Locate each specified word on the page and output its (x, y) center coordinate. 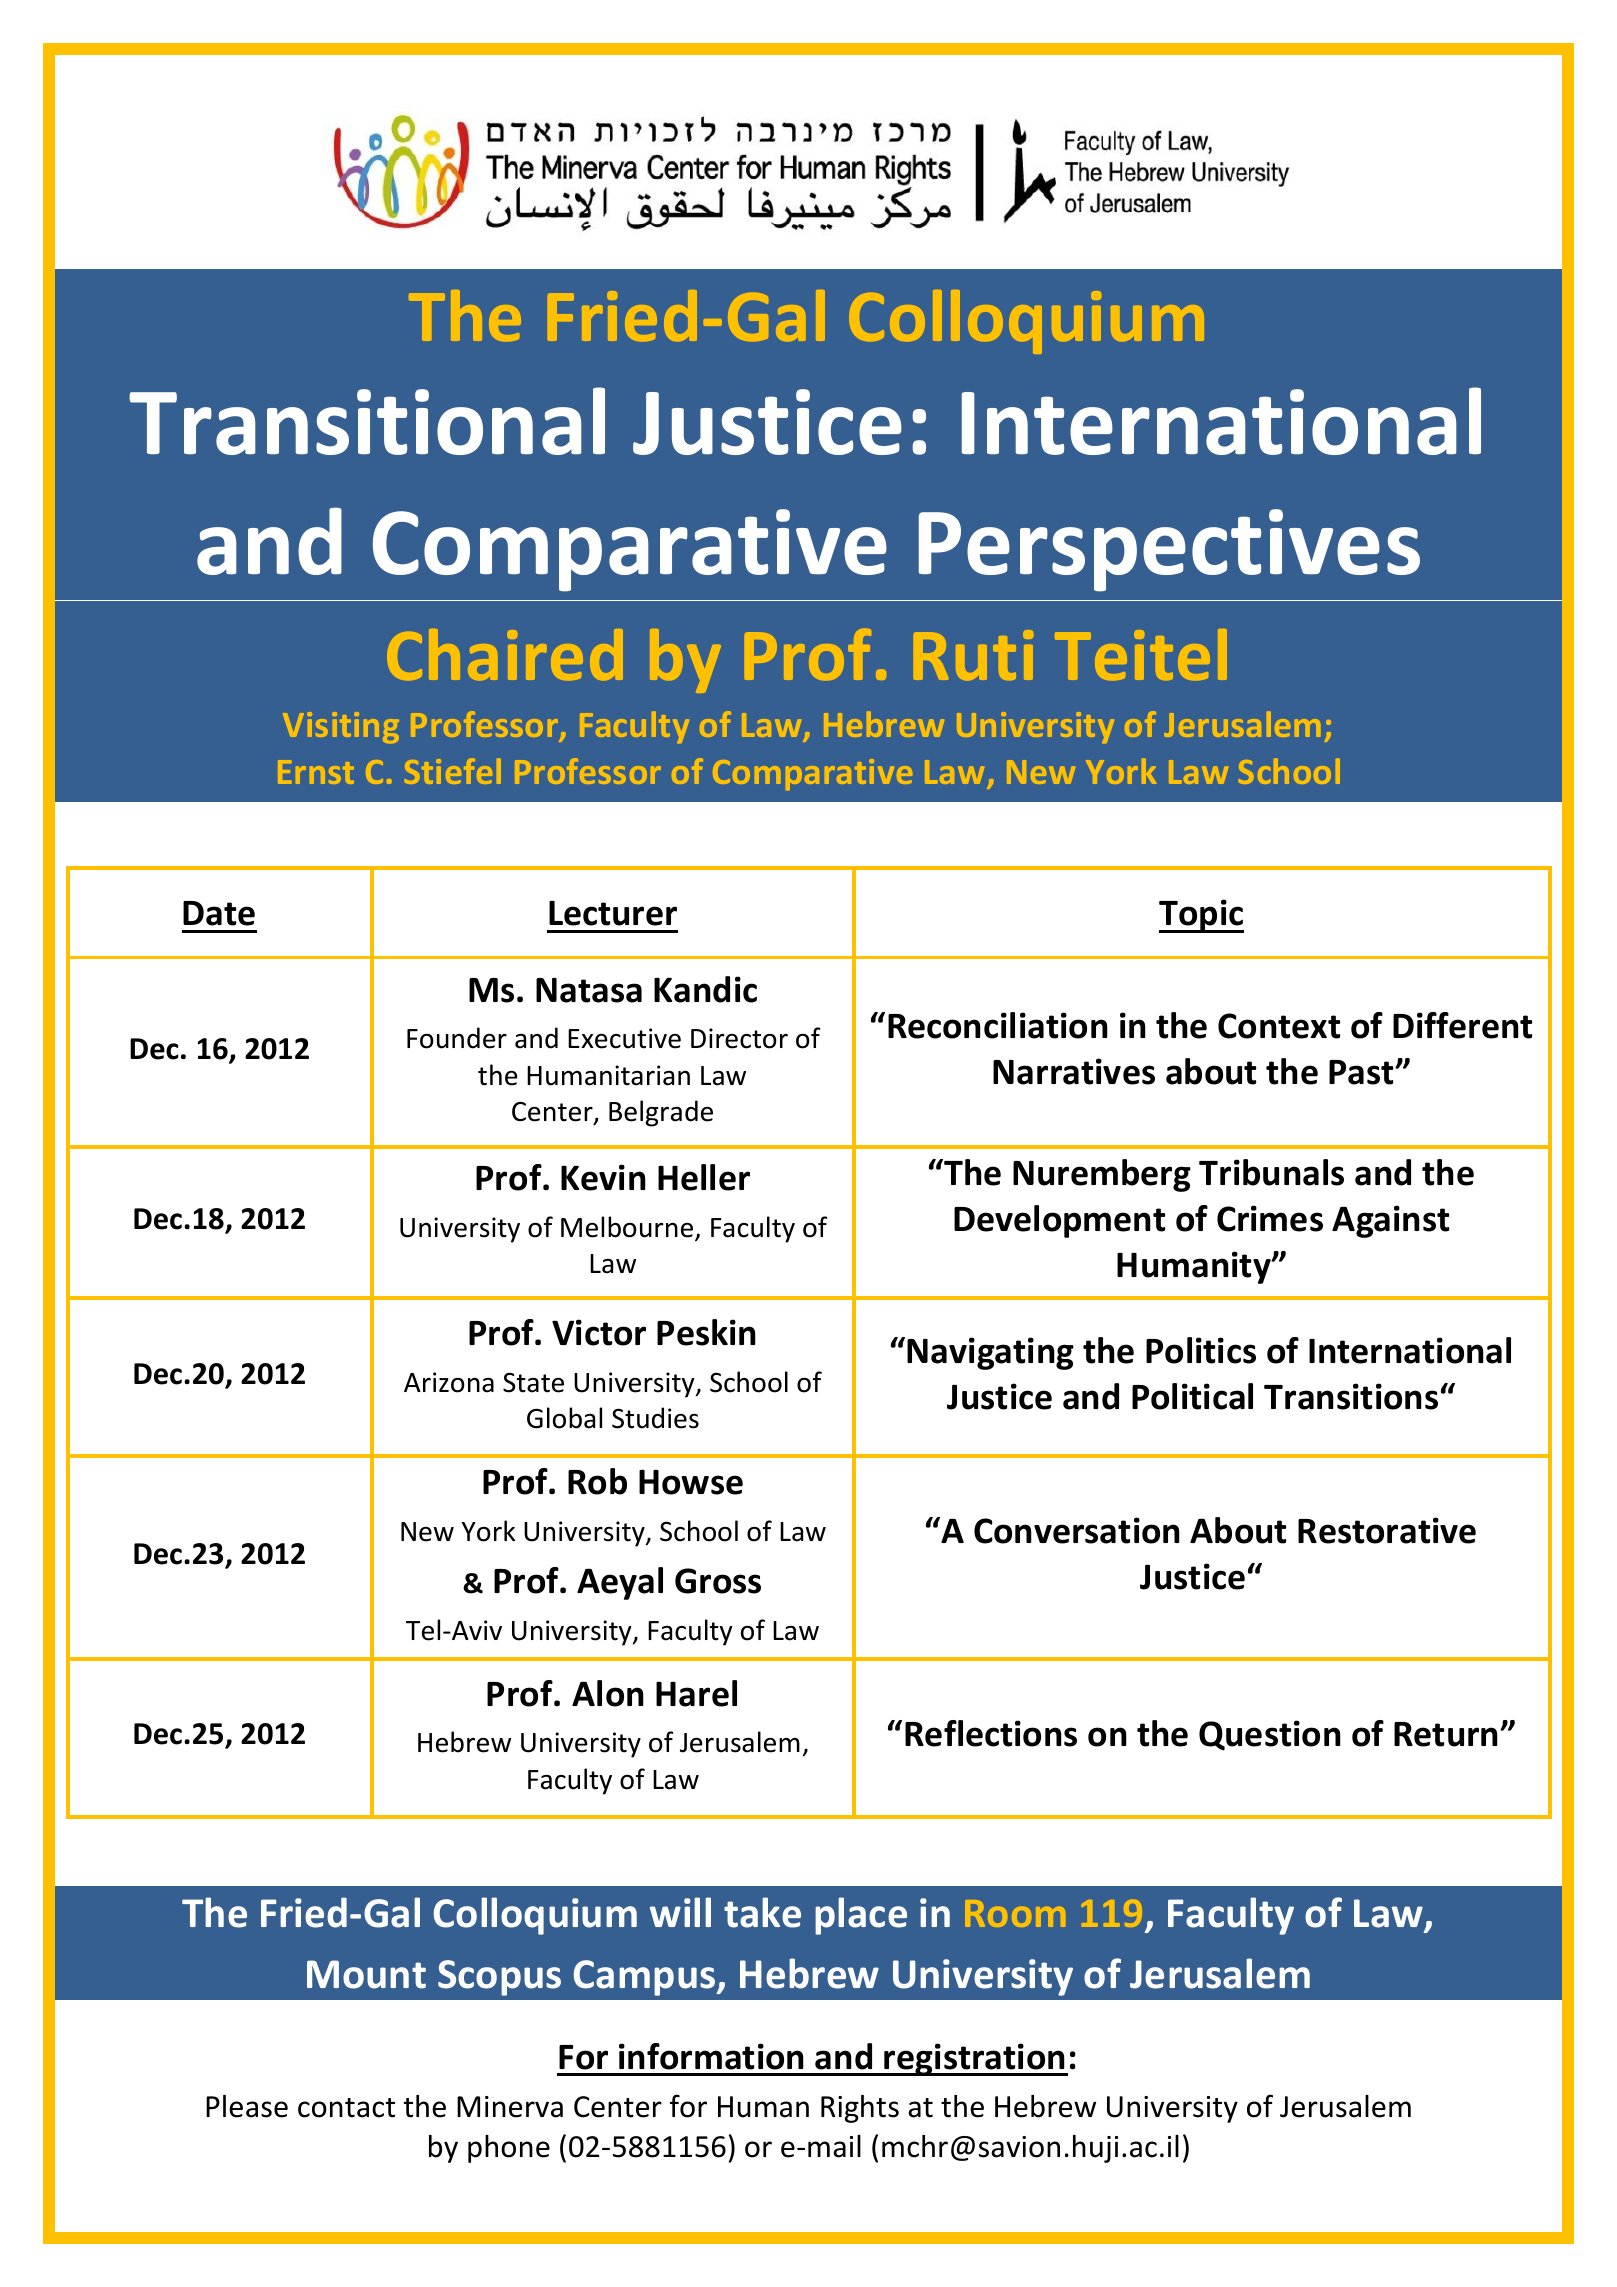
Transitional (367, 421)
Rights (860, 2109)
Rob (597, 1481)
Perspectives (1169, 550)
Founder (457, 1038)
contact (346, 2108)
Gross (718, 1581)
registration (975, 2059)
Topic (1201, 916)
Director (739, 1038)
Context (1279, 1026)
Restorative (1387, 1530)
